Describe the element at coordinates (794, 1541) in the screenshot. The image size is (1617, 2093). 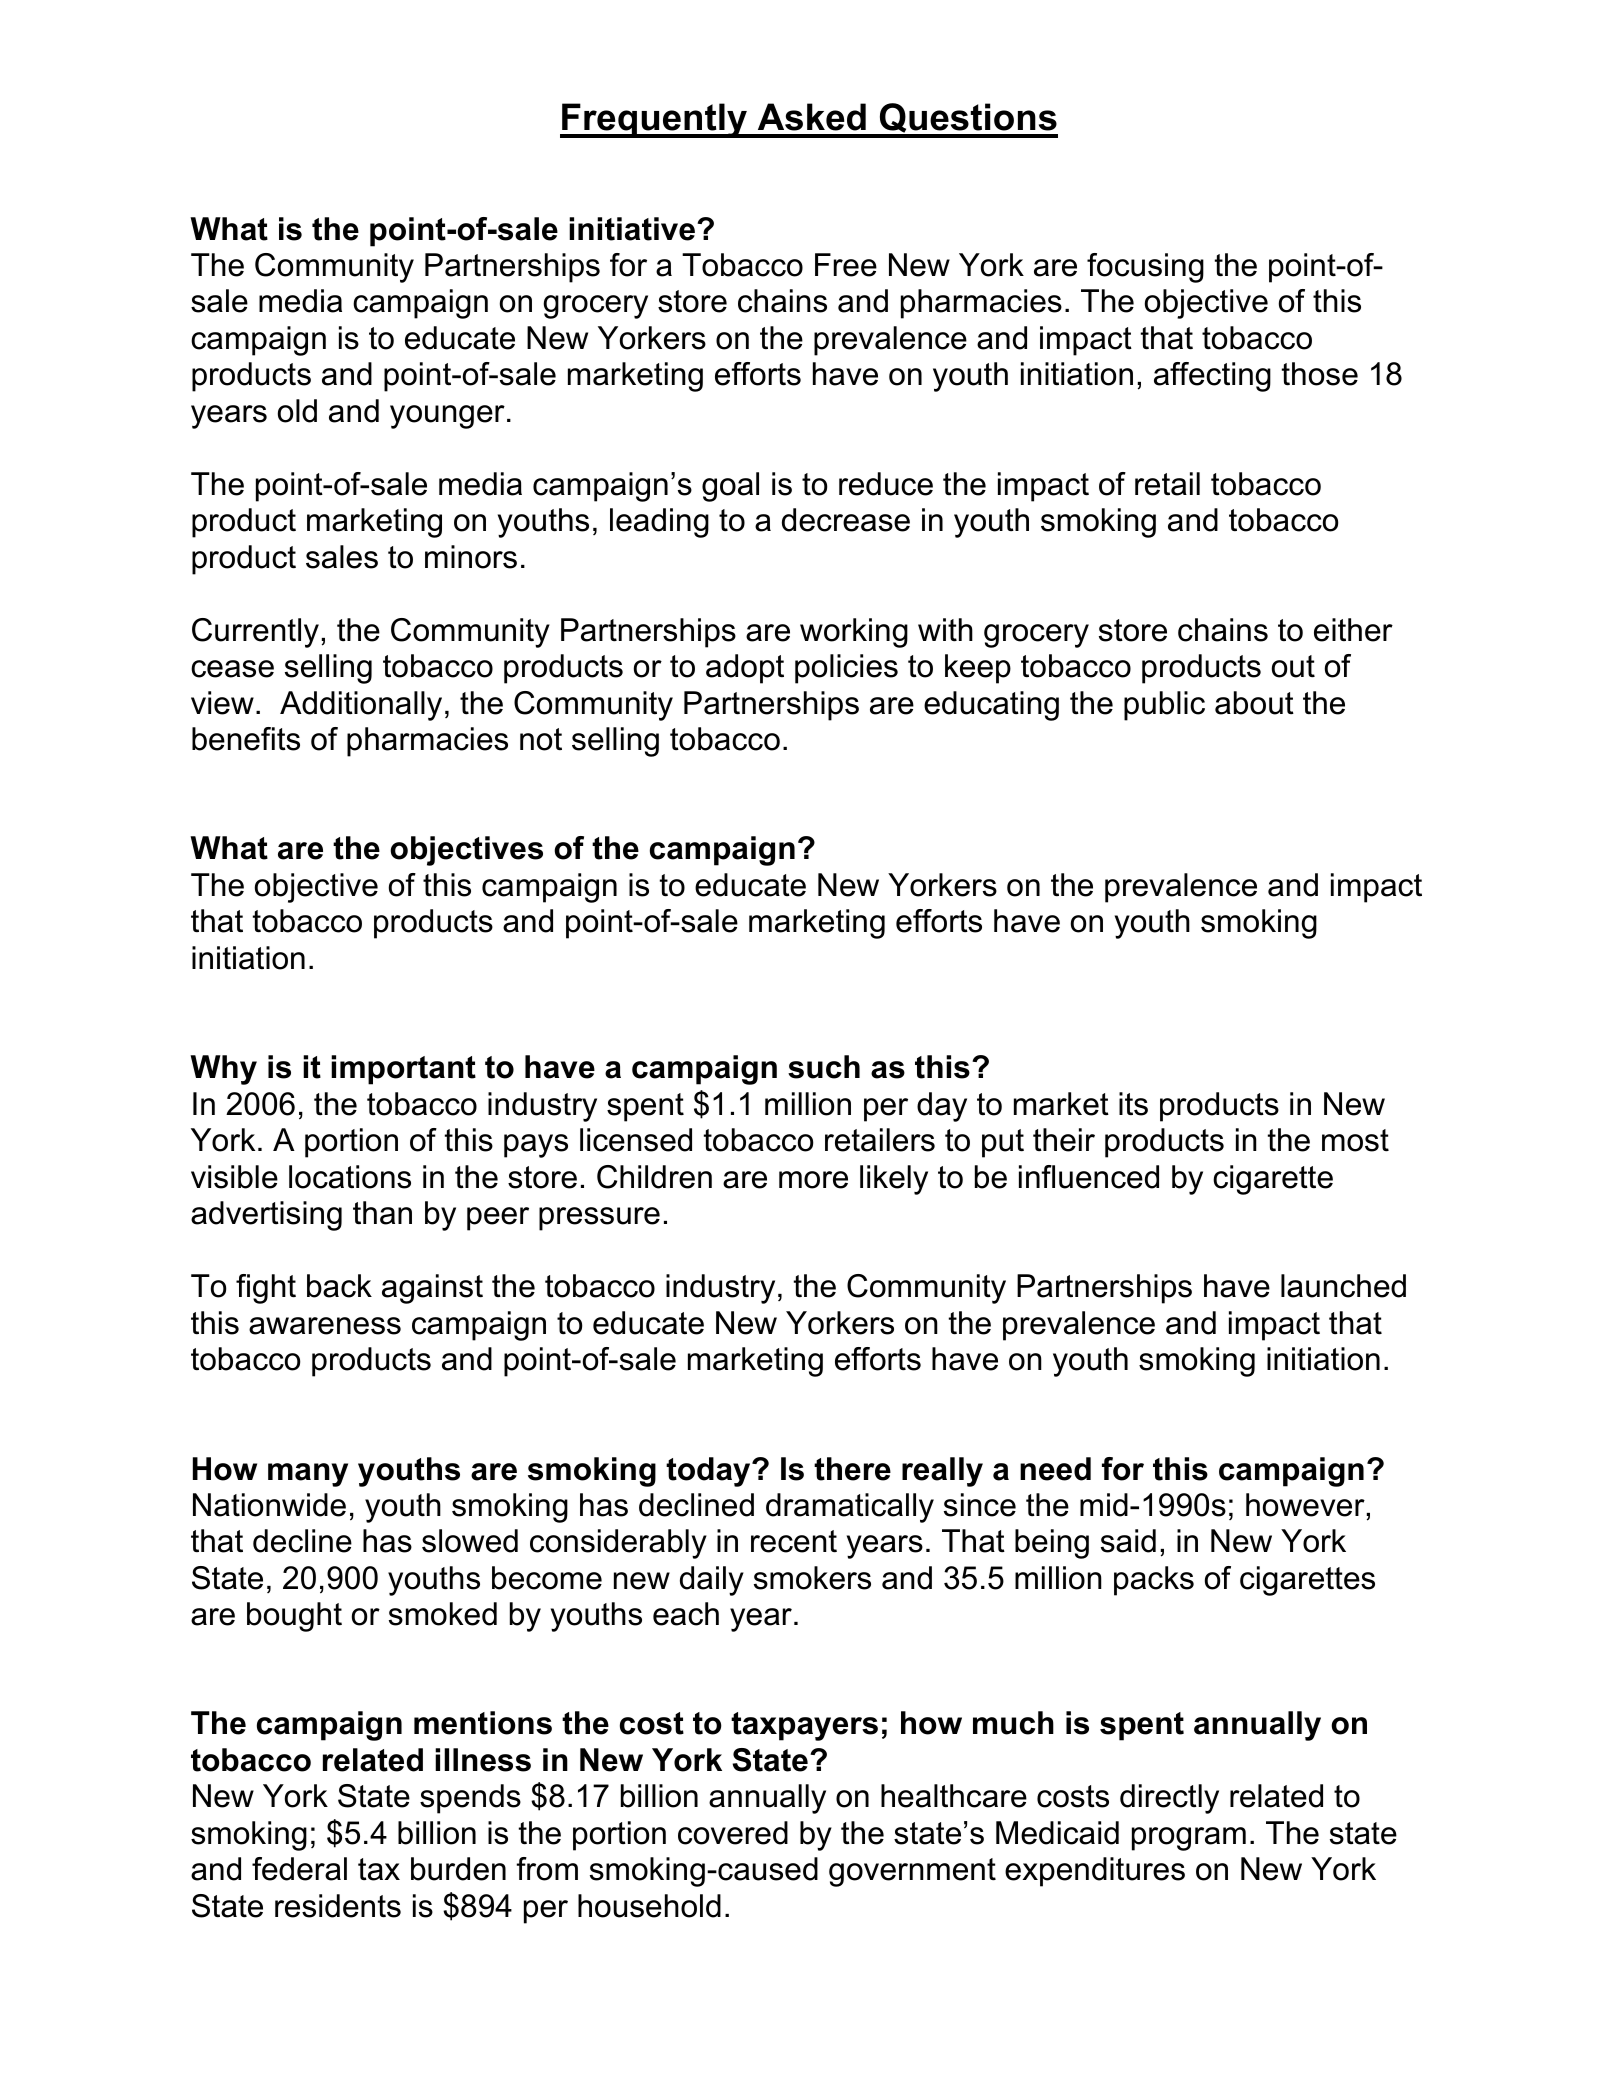
I see `recent` at that location.
